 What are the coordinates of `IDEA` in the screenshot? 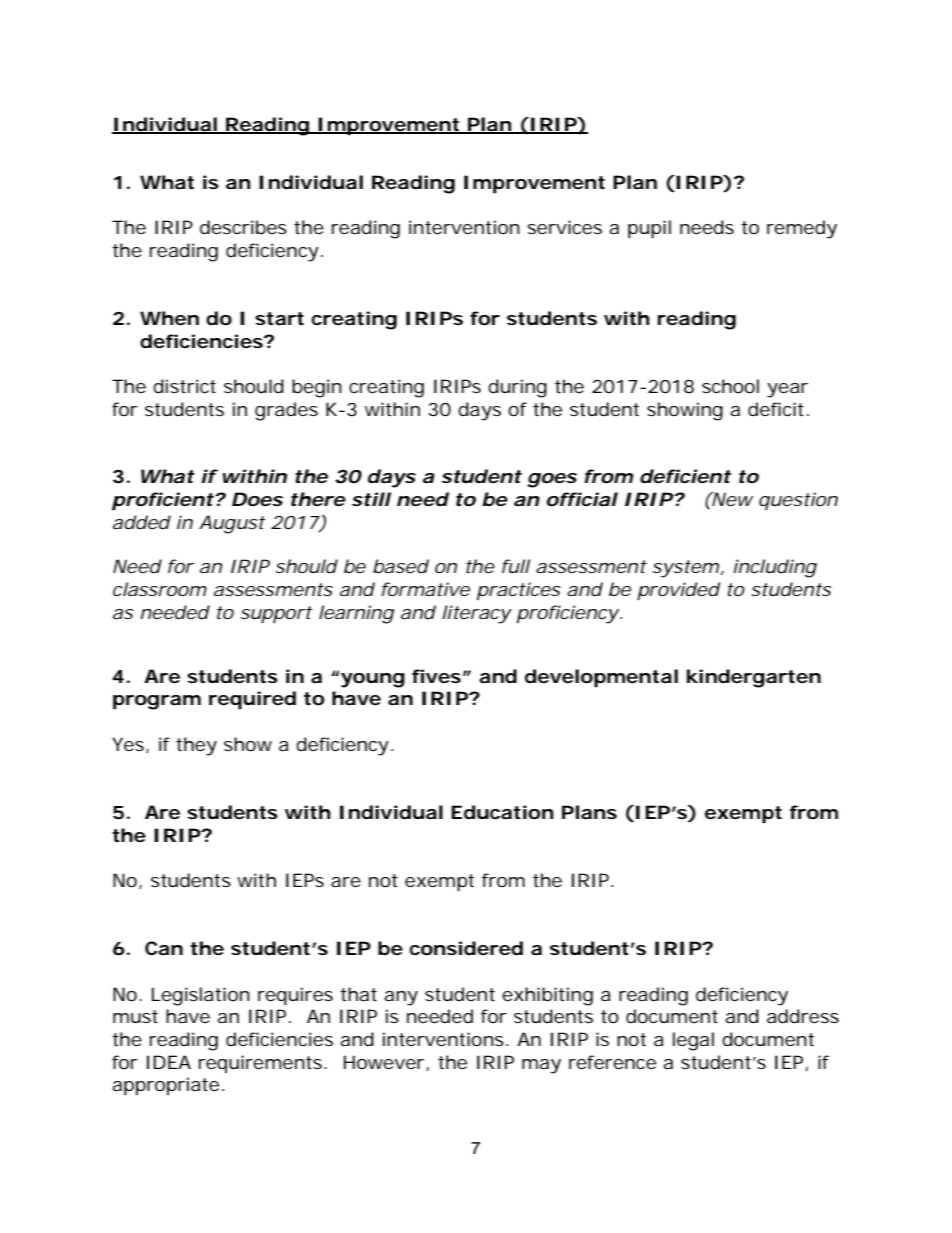 It's located at (169, 1062).
